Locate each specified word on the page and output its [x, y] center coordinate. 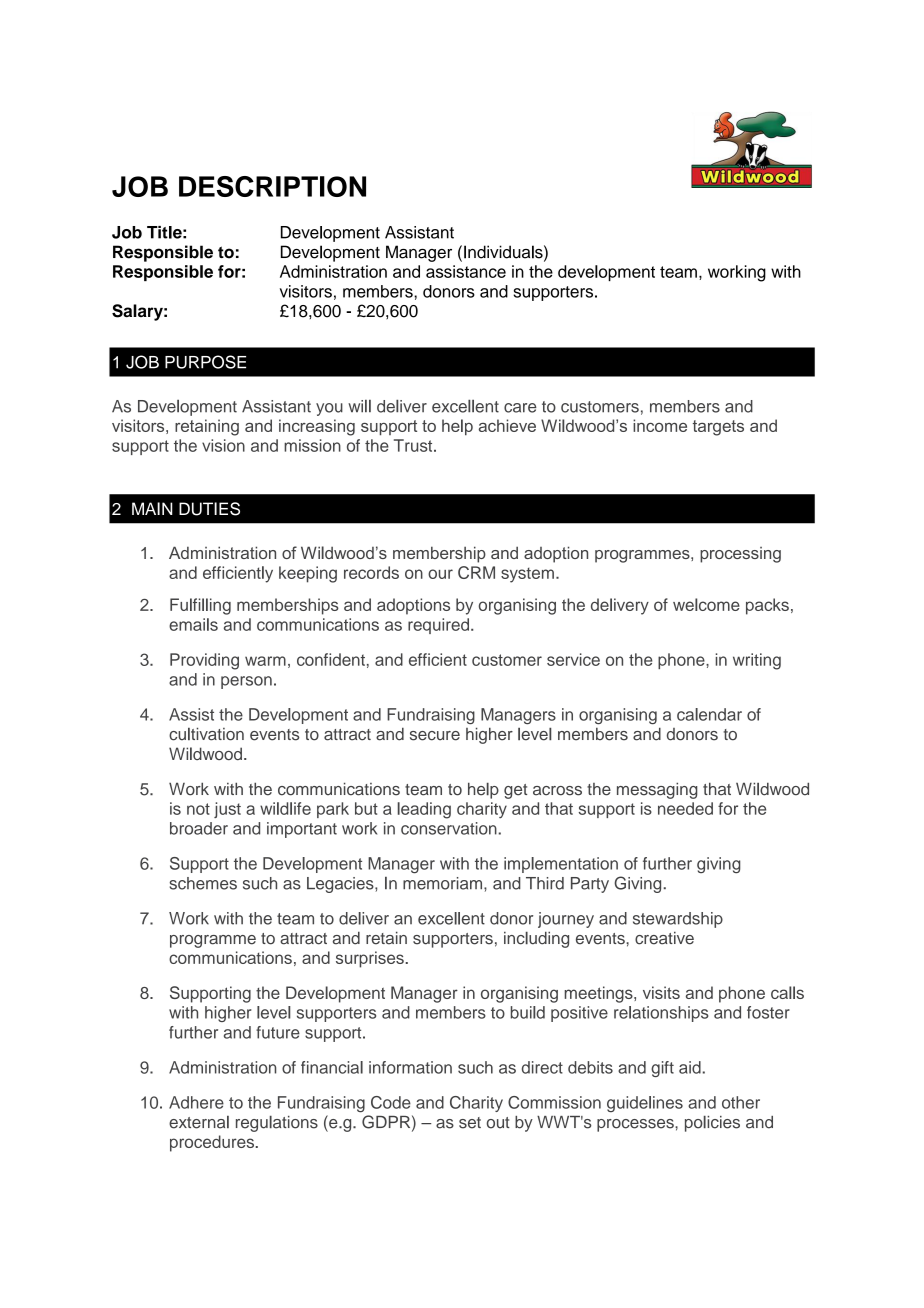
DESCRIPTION [272, 186]
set [470, 1123]
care [520, 408]
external [199, 1122]
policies [712, 1124]
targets [718, 428]
